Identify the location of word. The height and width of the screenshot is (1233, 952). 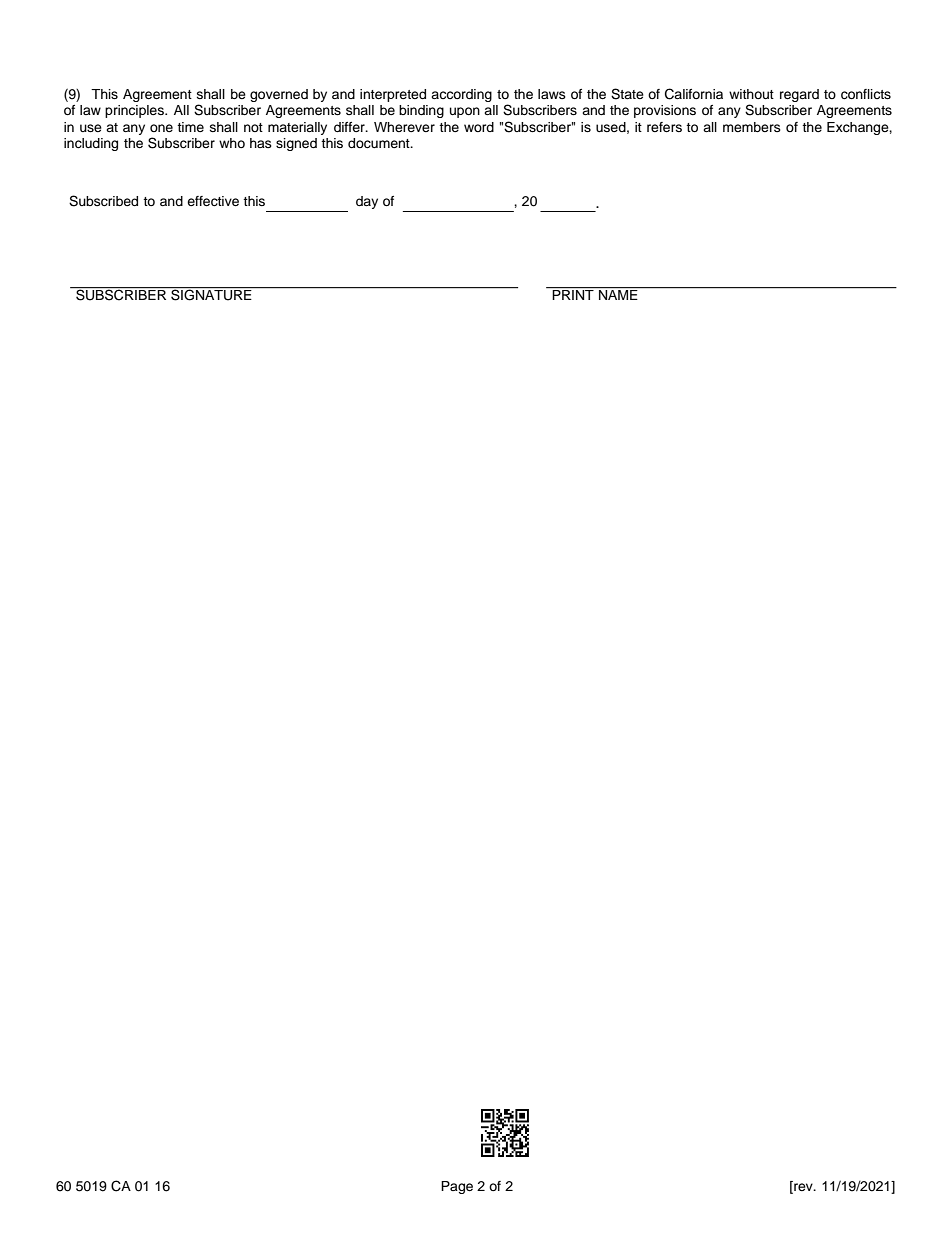
(479, 127).
